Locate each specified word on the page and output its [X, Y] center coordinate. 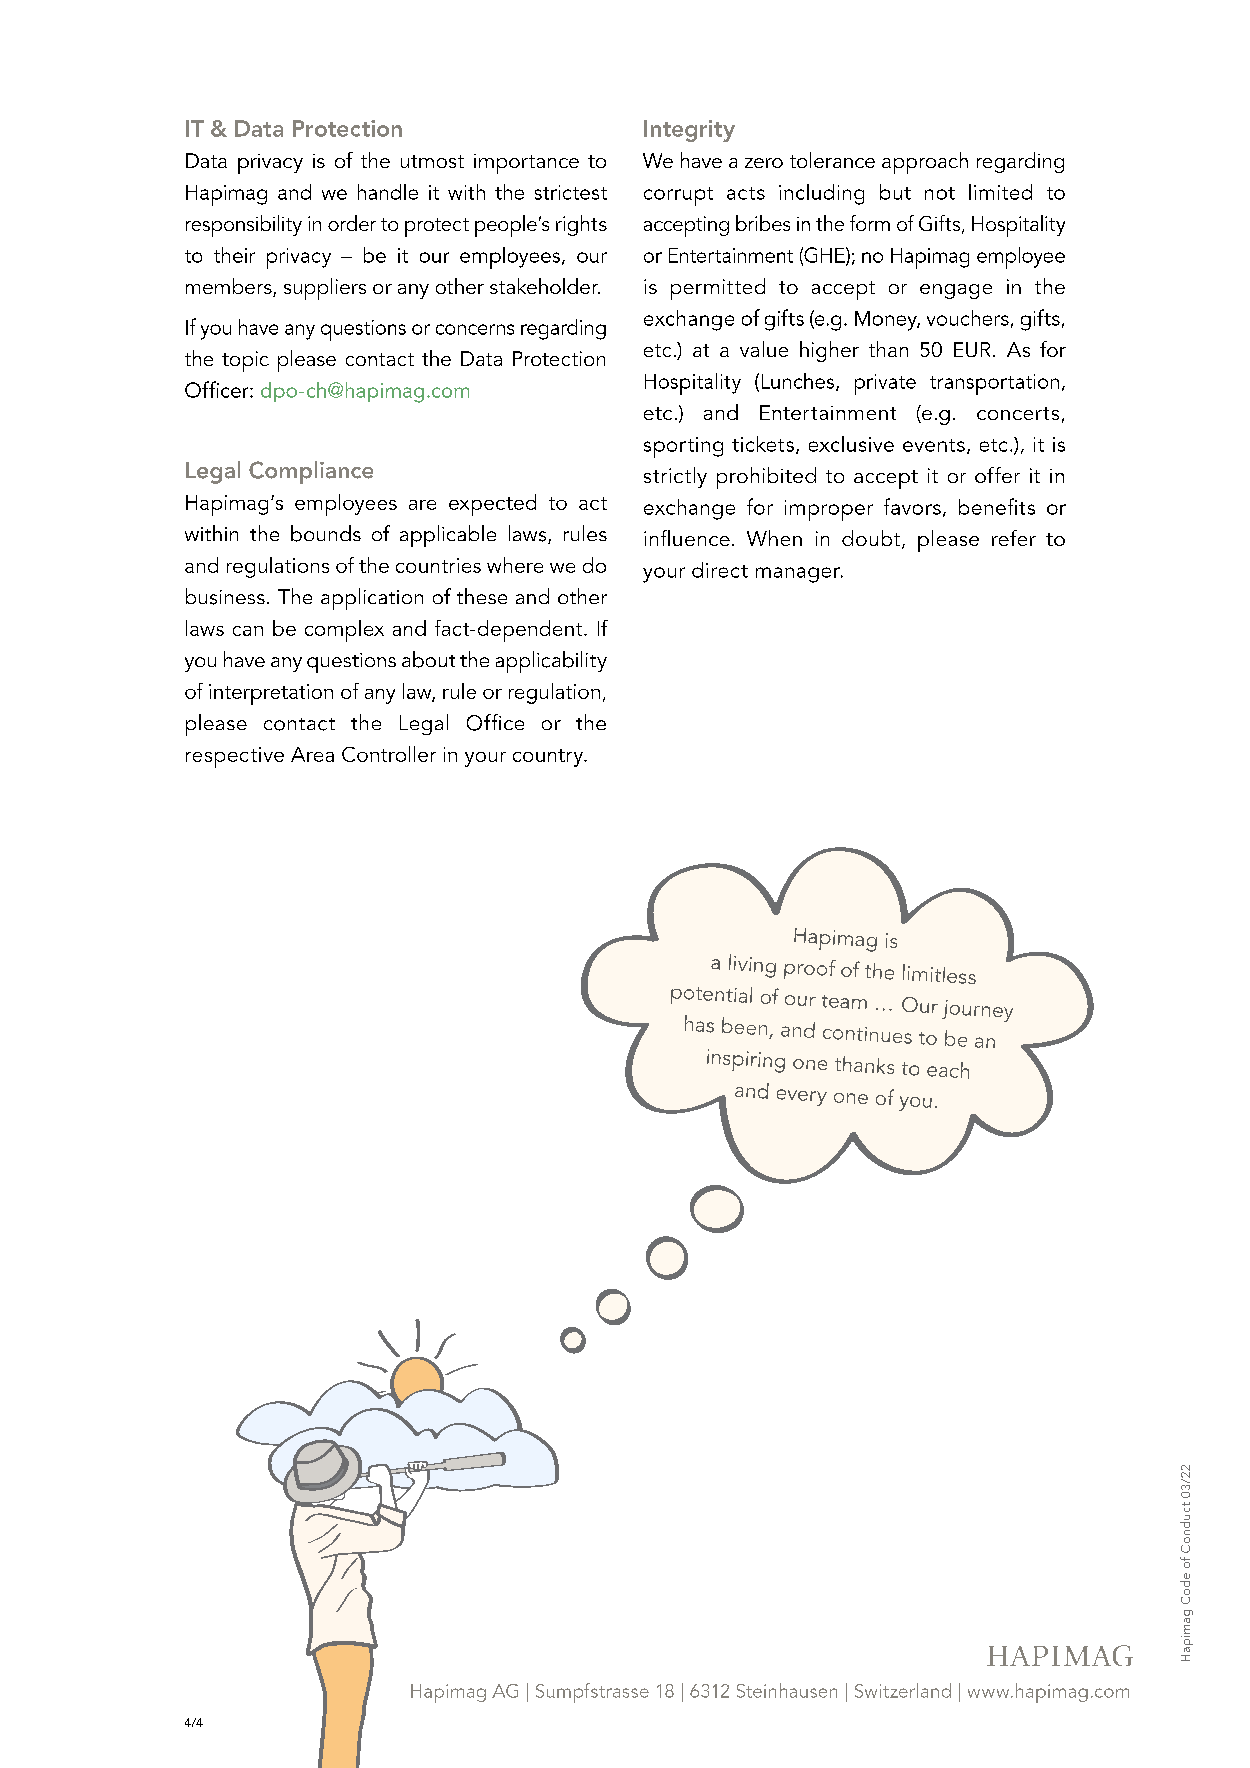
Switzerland [903, 1690]
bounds [326, 533]
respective [235, 757]
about [428, 659]
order [352, 223]
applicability [551, 662]
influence [687, 538]
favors [912, 506]
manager [799, 575]
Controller [389, 754]
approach [925, 163]
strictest [571, 192]
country [549, 758]
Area [312, 754]
